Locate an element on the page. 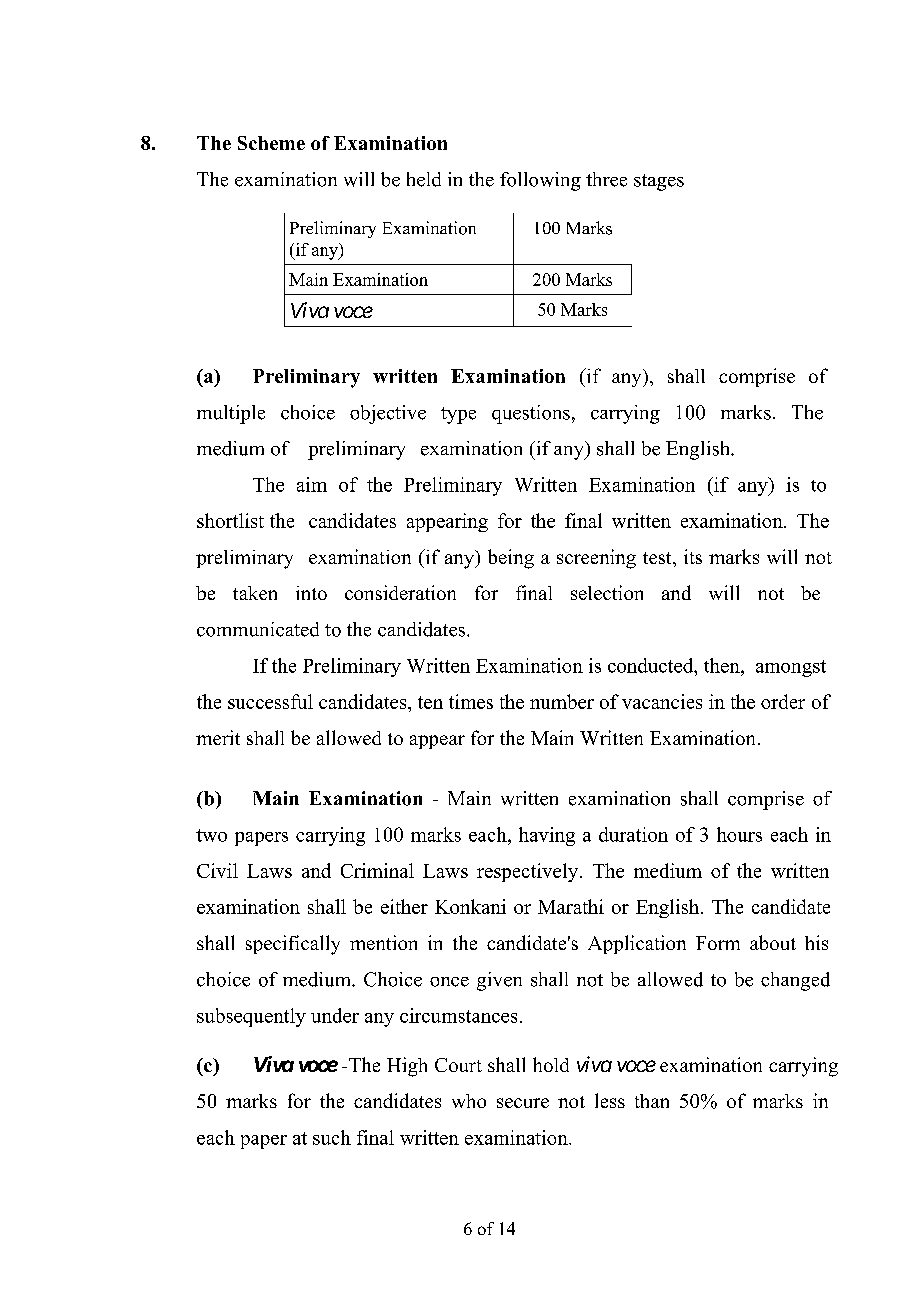 This document has width=924, height=1308. aim is located at coordinates (312, 484).
